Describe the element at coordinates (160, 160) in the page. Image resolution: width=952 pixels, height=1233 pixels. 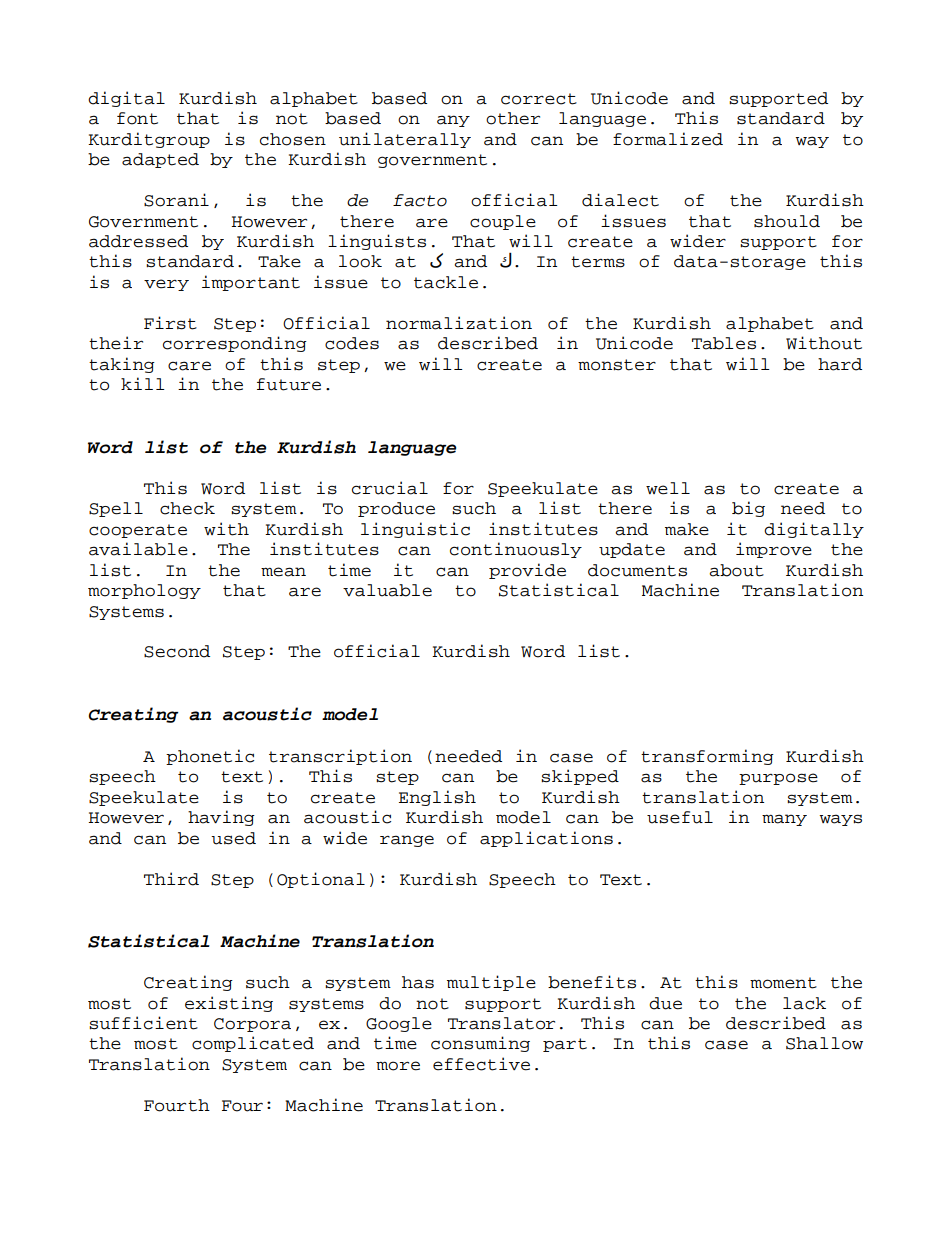
I see `adapted` at that location.
